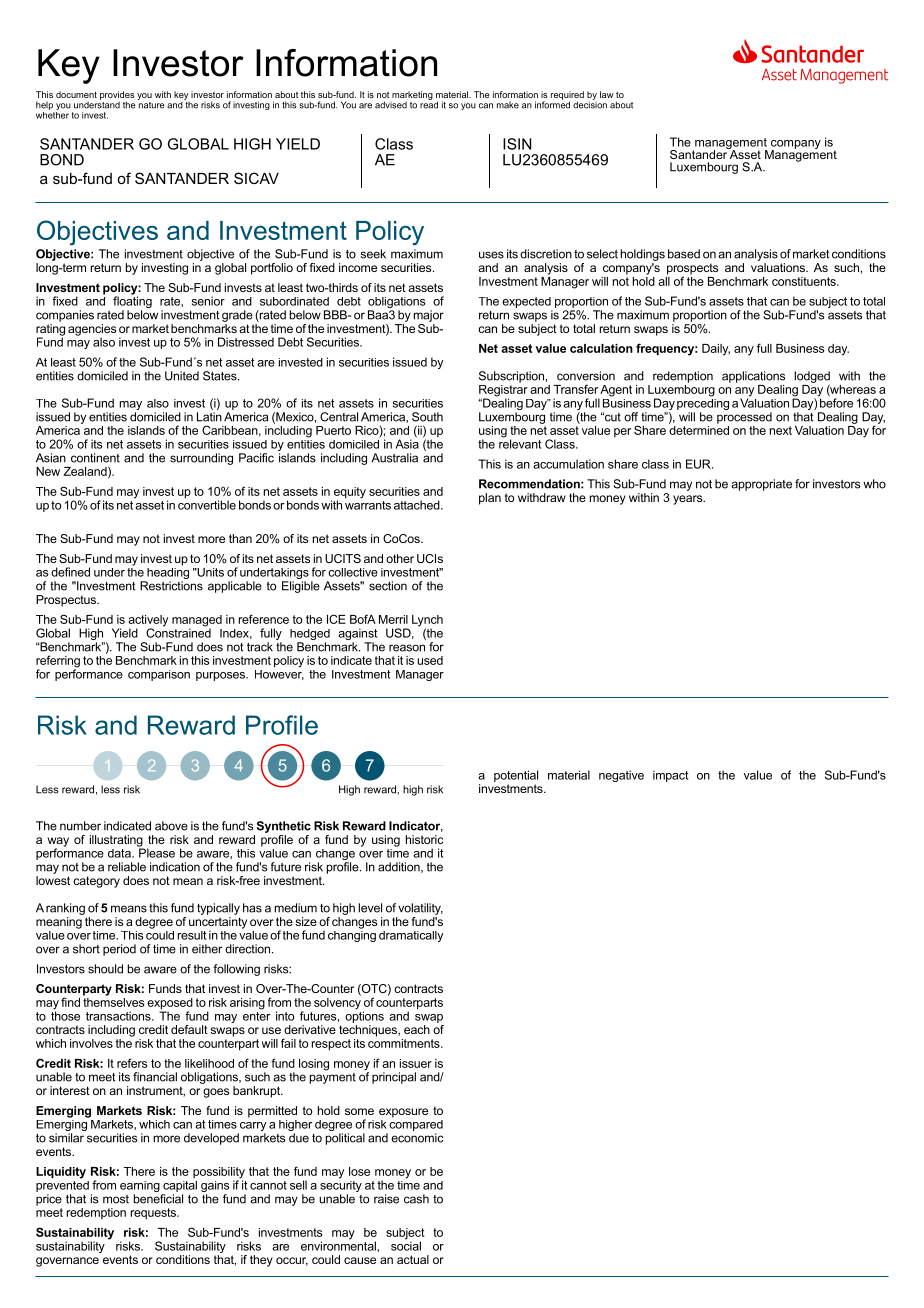 The width and height of the page is (924, 1308). What do you see at coordinates (516, 776) in the page?
I see `potential` at bounding box center [516, 776].
